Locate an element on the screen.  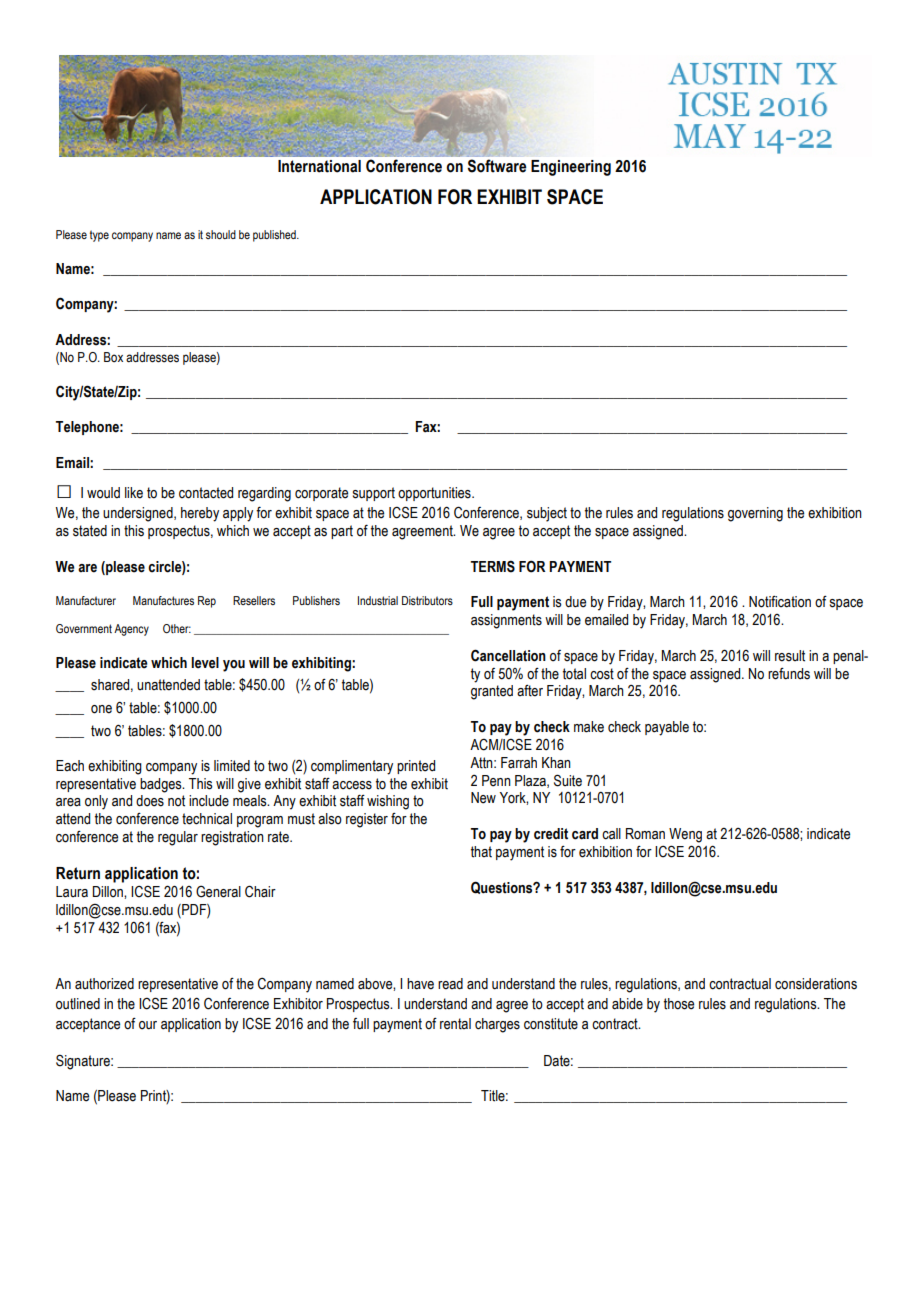
type is located at coordinates (99, 236).
